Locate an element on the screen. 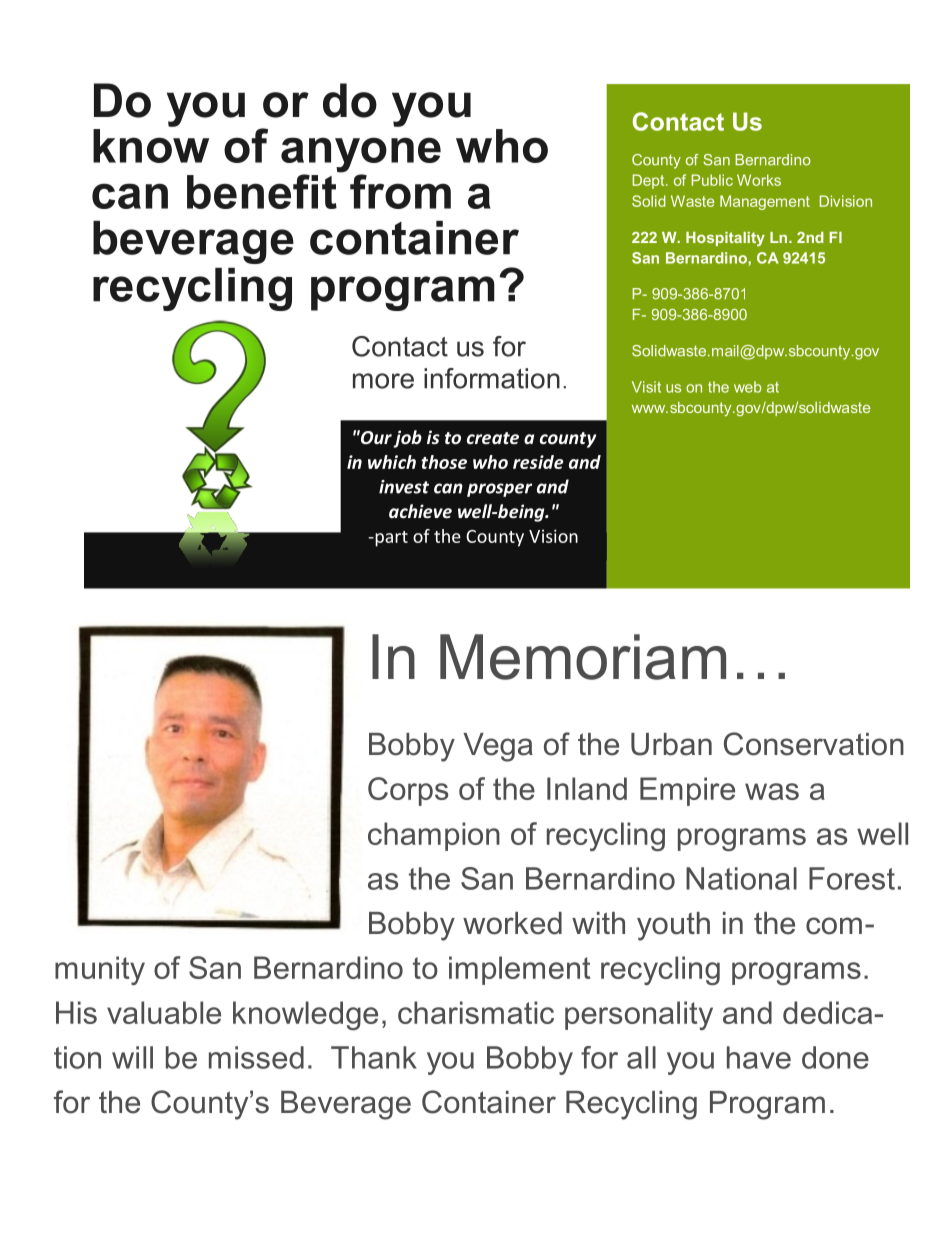  which is located at coordinates (392, 462).
